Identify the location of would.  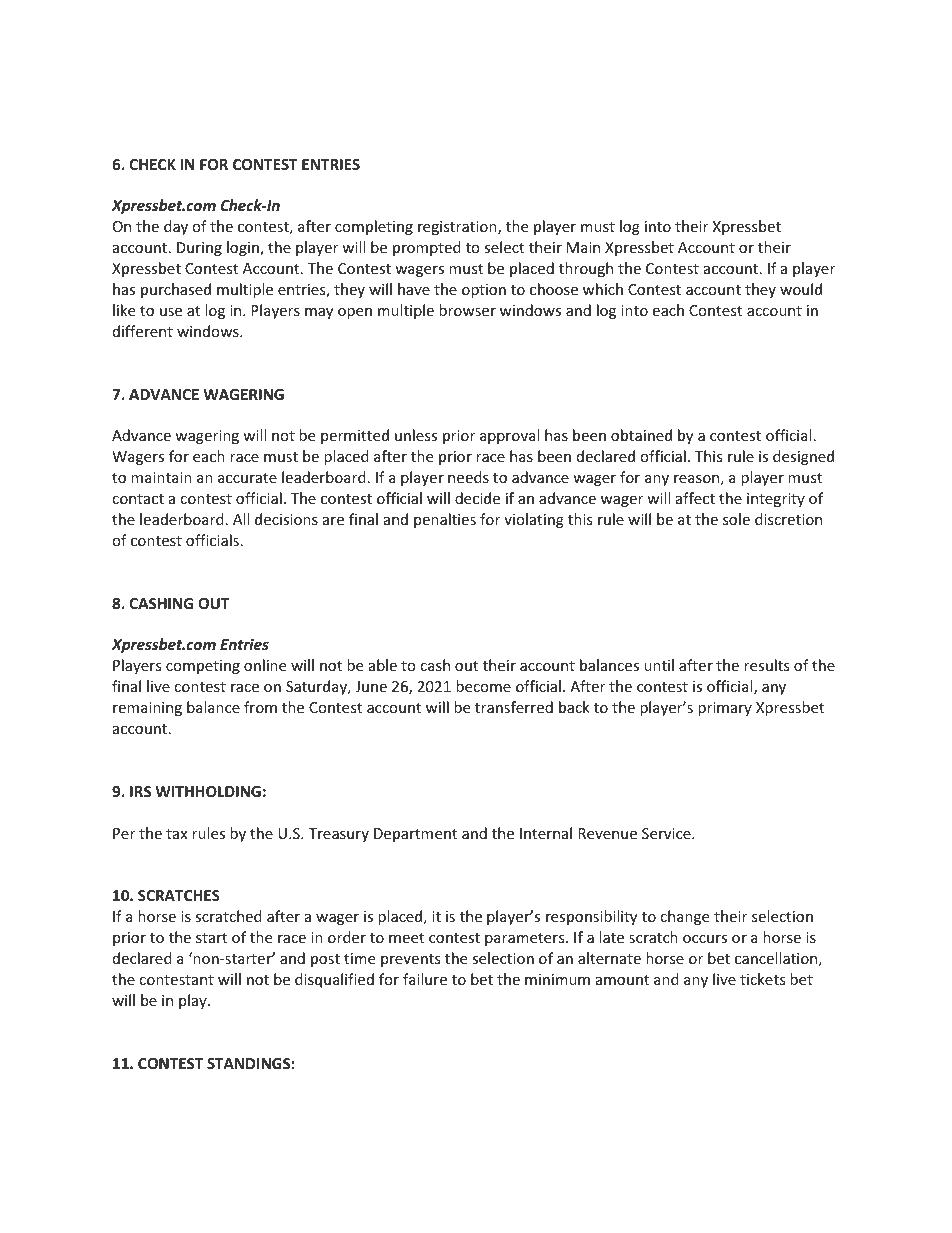
(801, 289).
